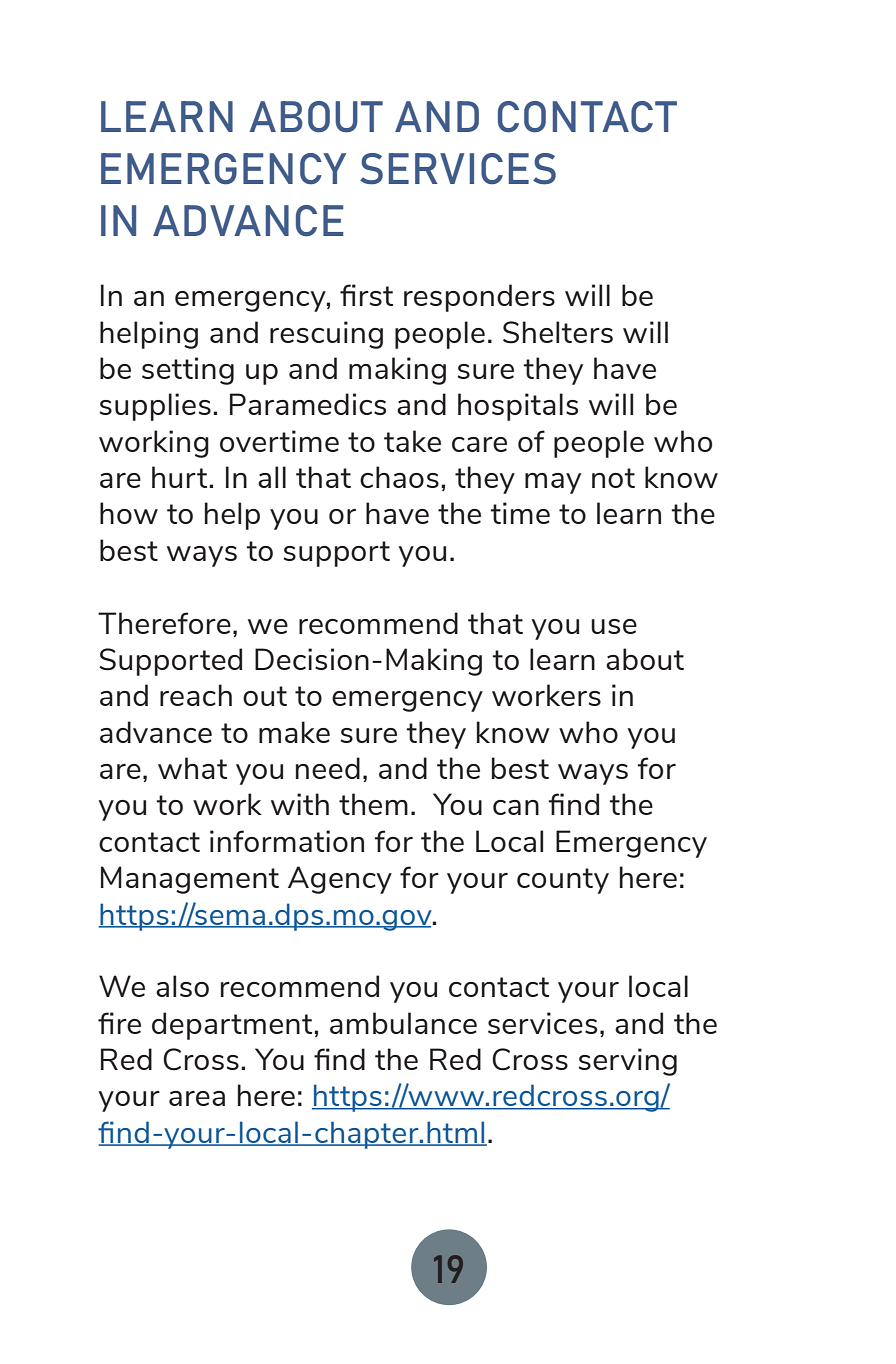 The height and width of the page is (1364, 896). What do you see at coordinates (399, 477) in the page?
I see `chaos` at bounding box center [399, 477].
